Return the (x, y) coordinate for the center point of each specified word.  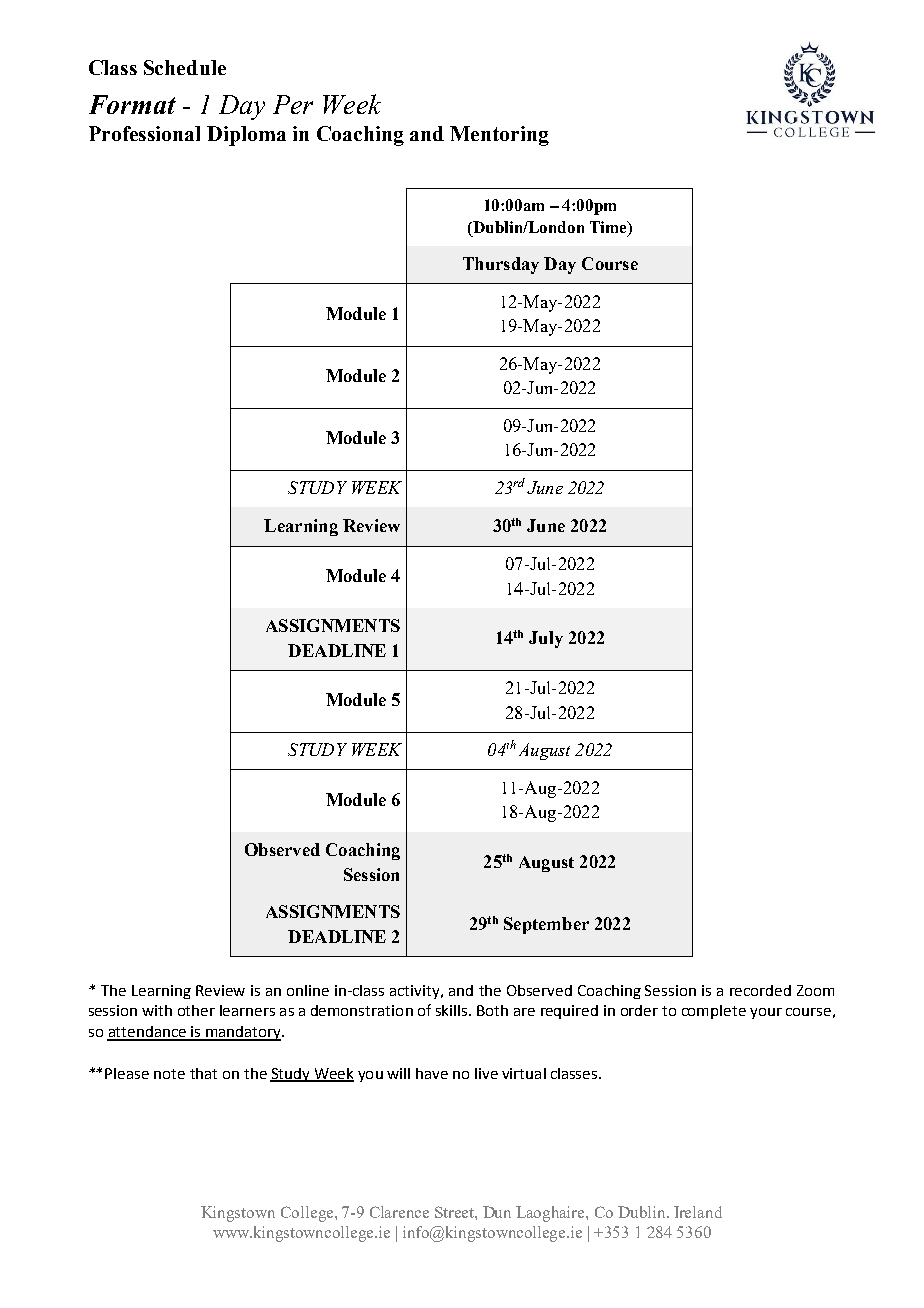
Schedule (185, 67)
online (308, 990)
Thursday (501, 265)
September (546, 925)
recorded (760, 990)
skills (453, 1010)
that (203, 1073)
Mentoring (499, 136)
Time (609, 228)
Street (455, 1212)
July (546, 639)
